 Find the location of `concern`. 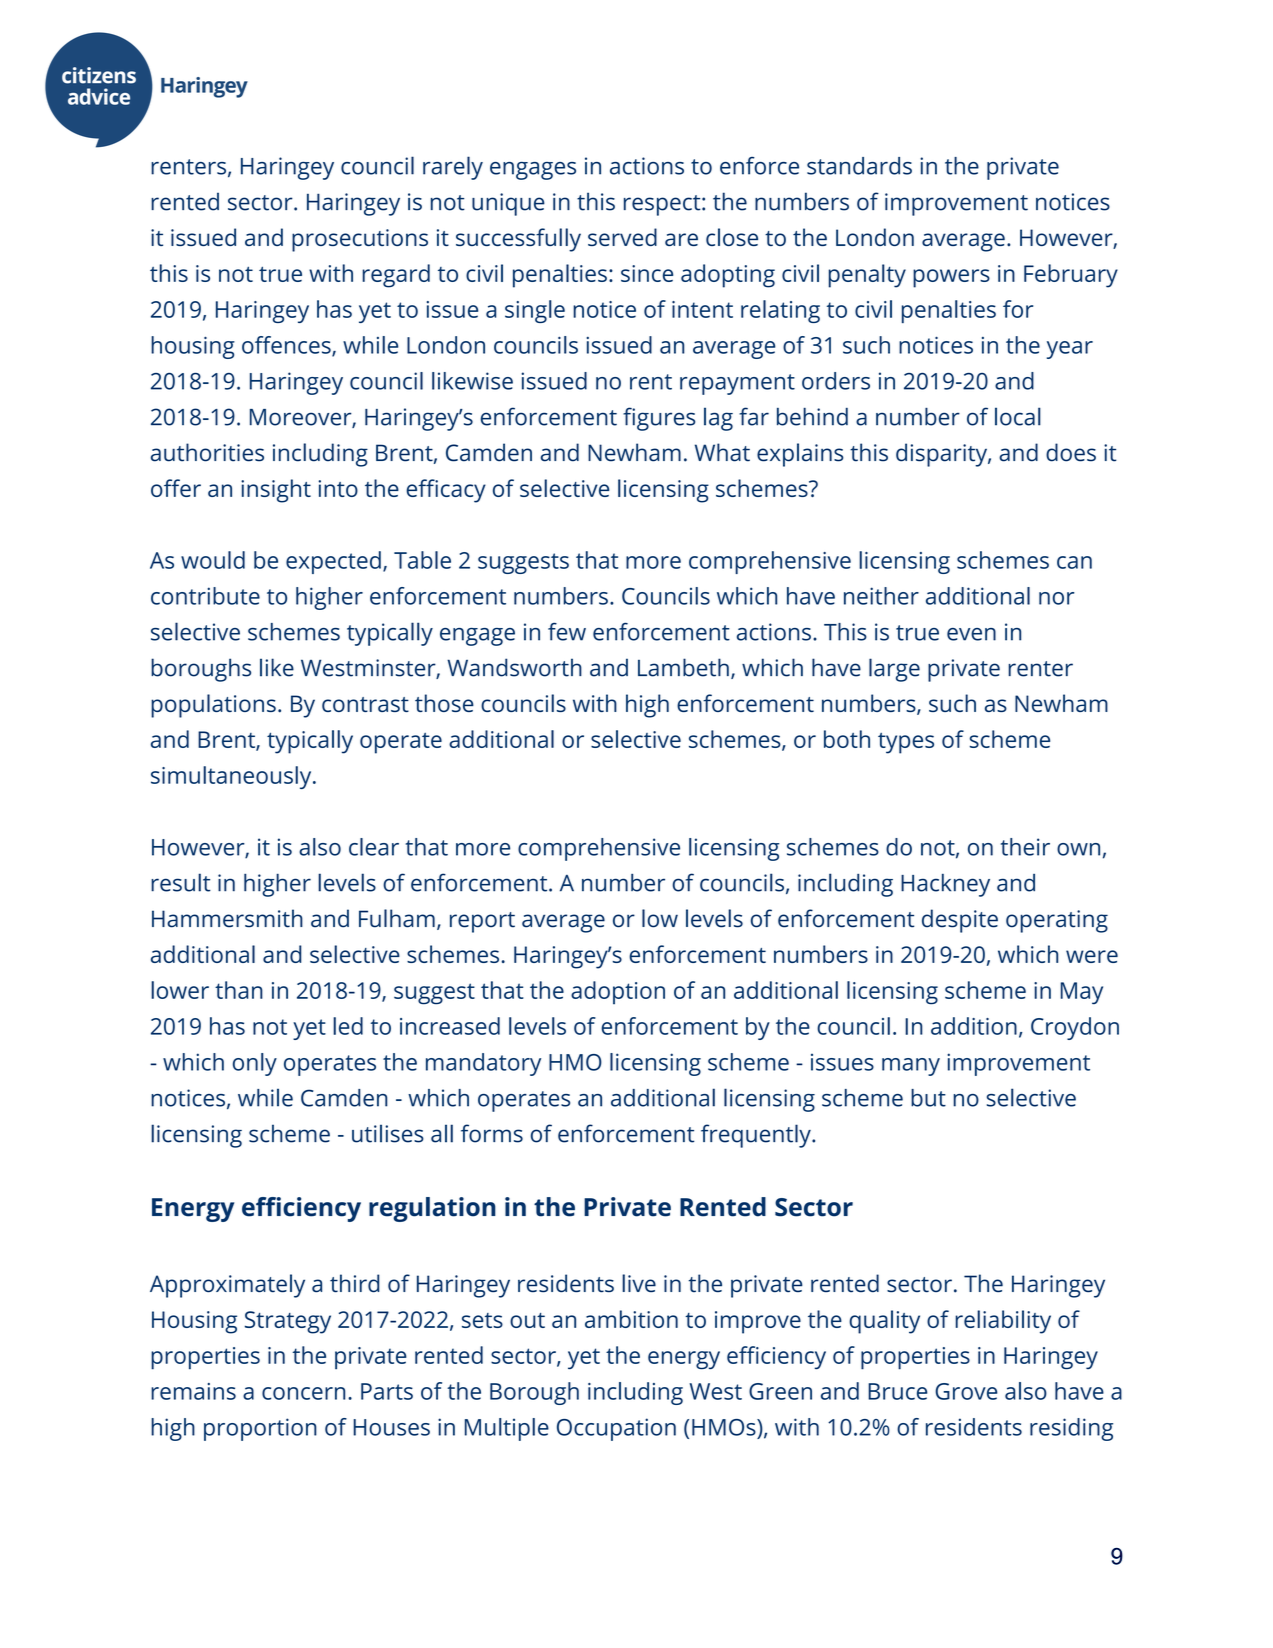

concern is located at coordinates (303, 1393).
